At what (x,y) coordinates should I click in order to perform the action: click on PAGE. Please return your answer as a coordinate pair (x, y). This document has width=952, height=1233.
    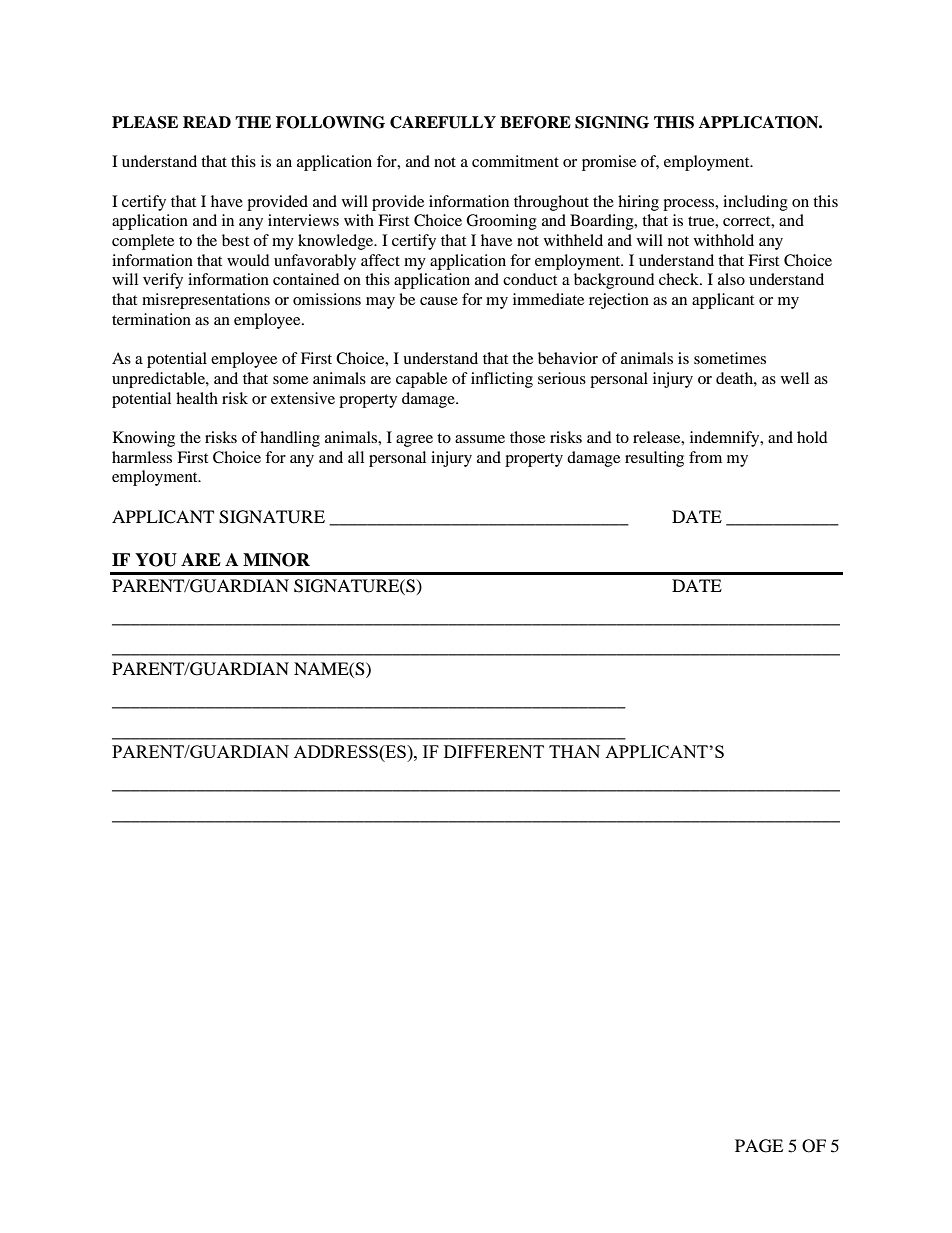
    Looking at the image, I should click on (759, 1146).
